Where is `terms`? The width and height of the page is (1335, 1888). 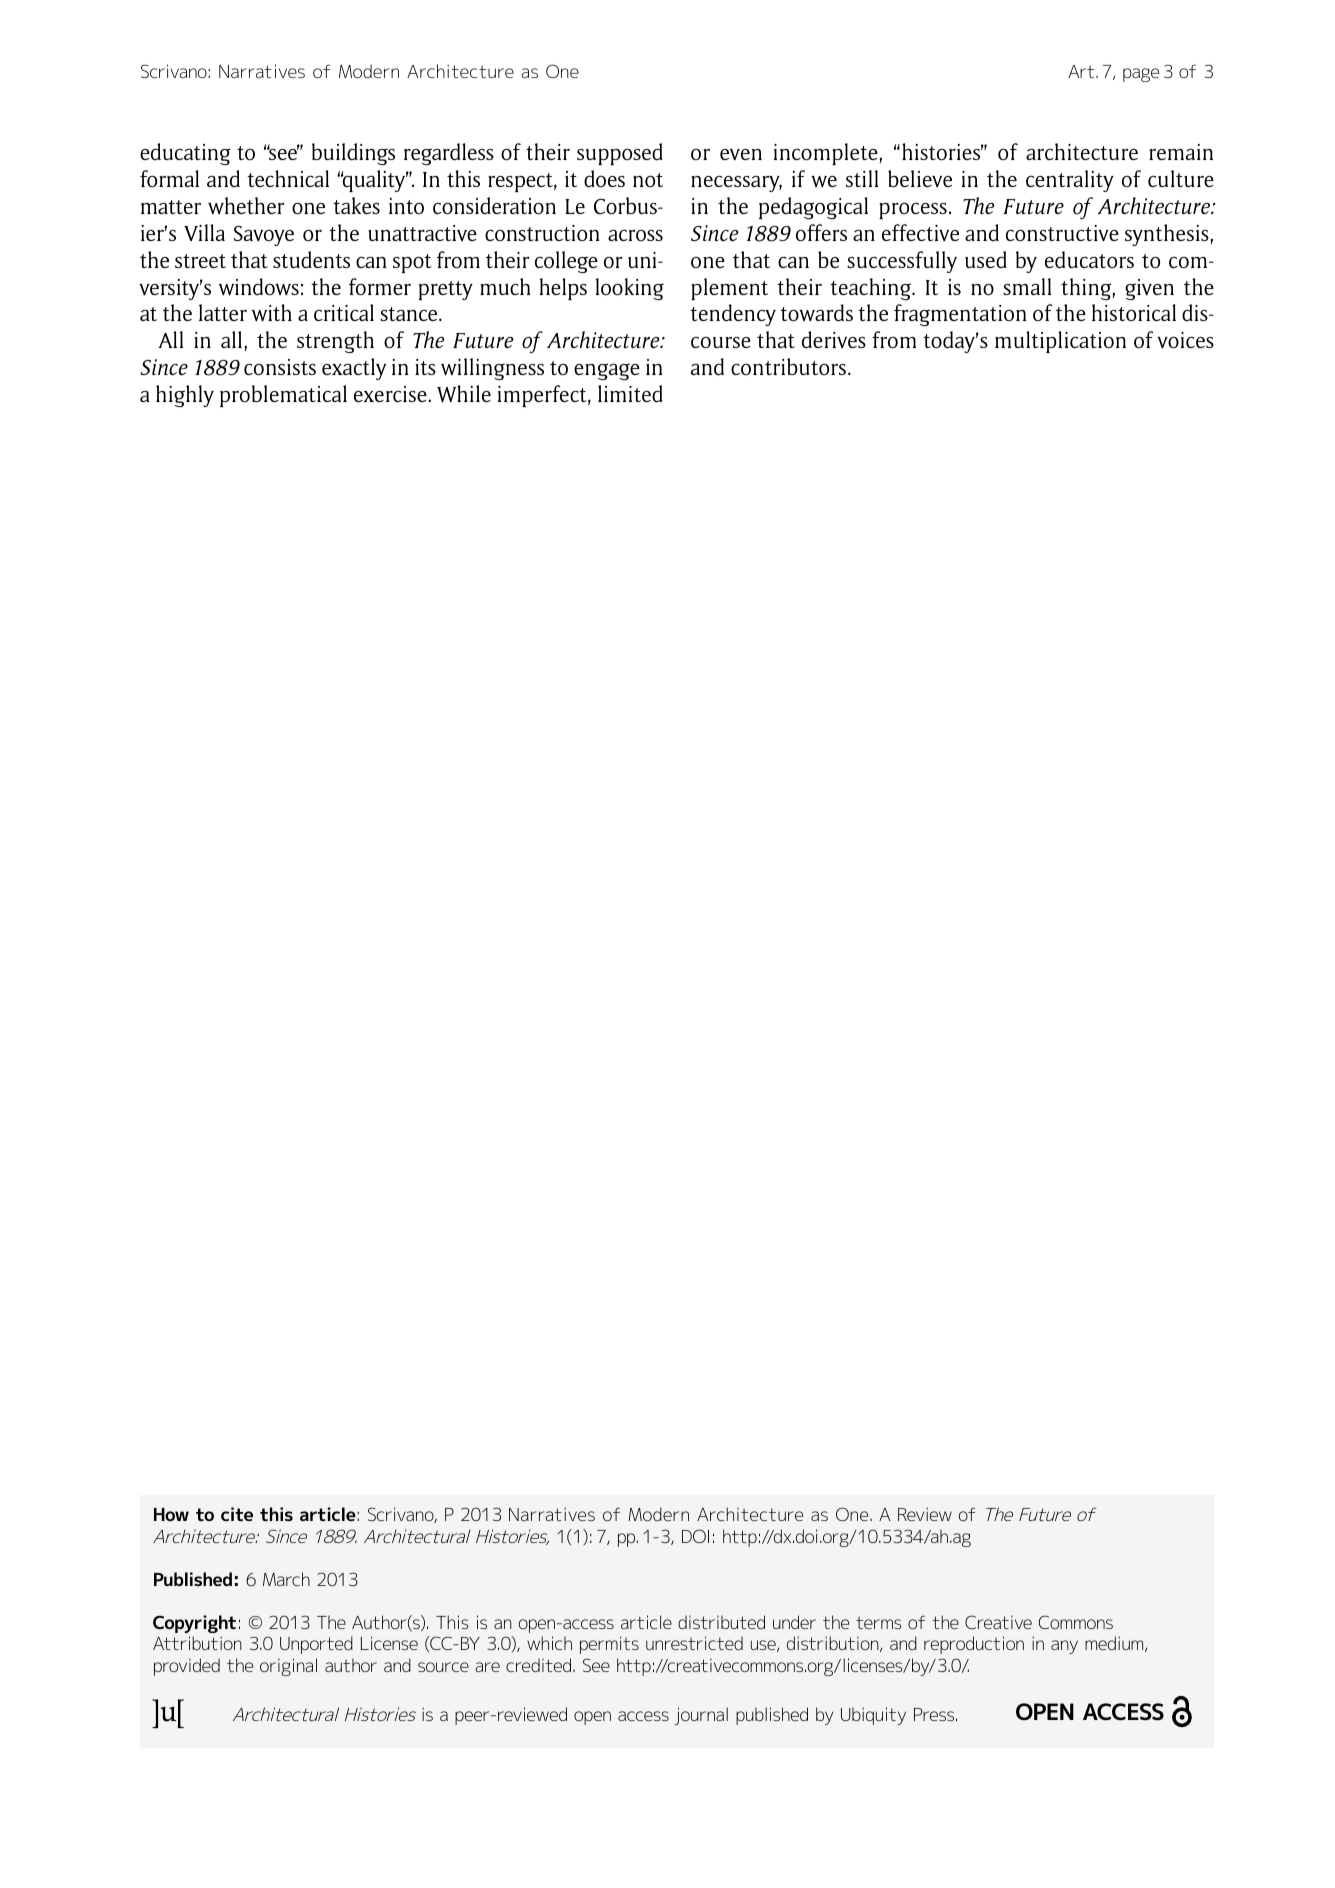
terms is located at coordinates (879, 1623).
